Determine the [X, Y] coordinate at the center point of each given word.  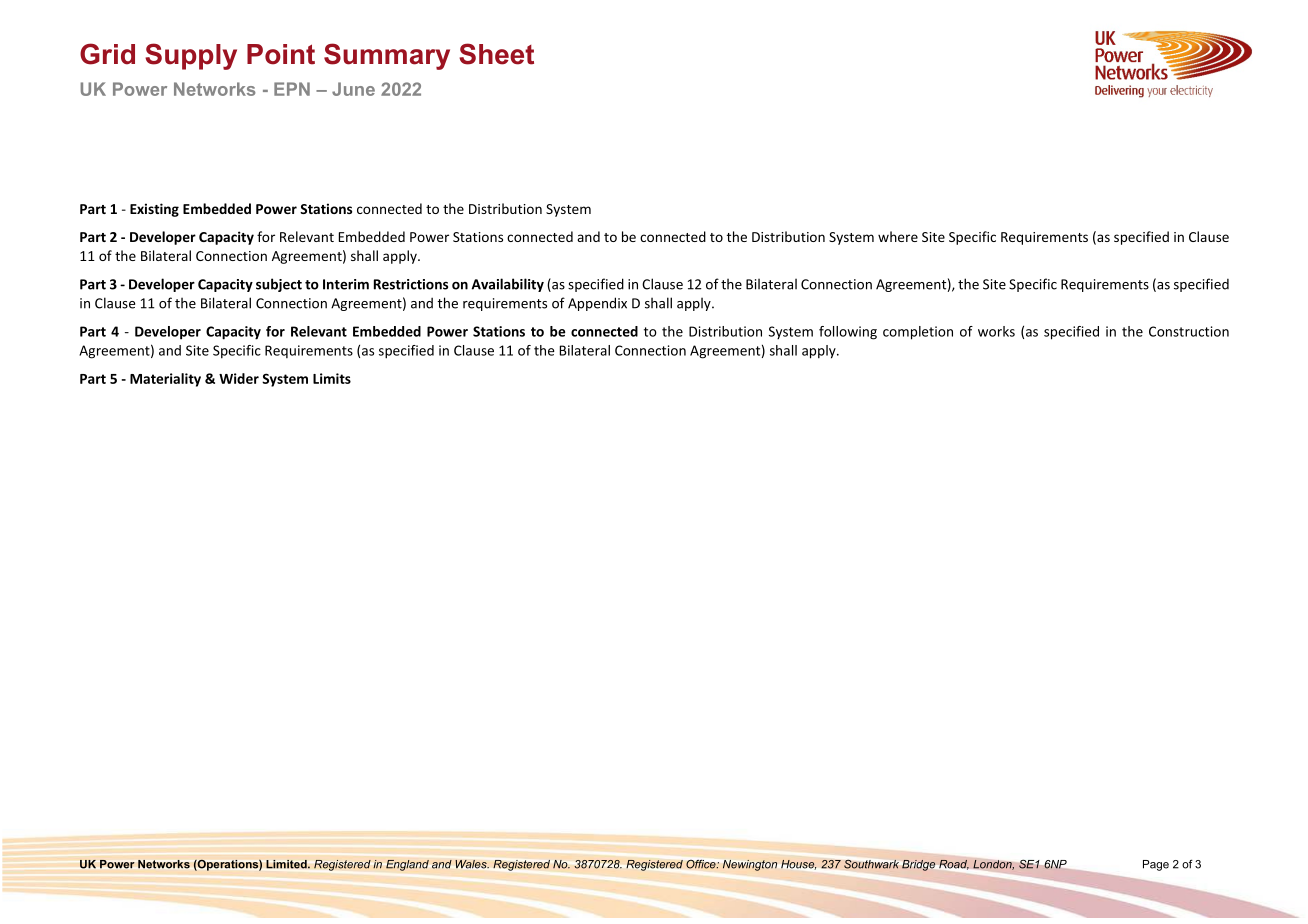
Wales [472, 864]
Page [1156, 865]
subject [279, 285]
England [407, 865]
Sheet [496, 54]
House [798, 865]
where [898, 236]
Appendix [597, 304]
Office [702, 864]
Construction [1189, 331]
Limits [332, 378]
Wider [239, 378]
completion [918, 333]
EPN [292, 89]
